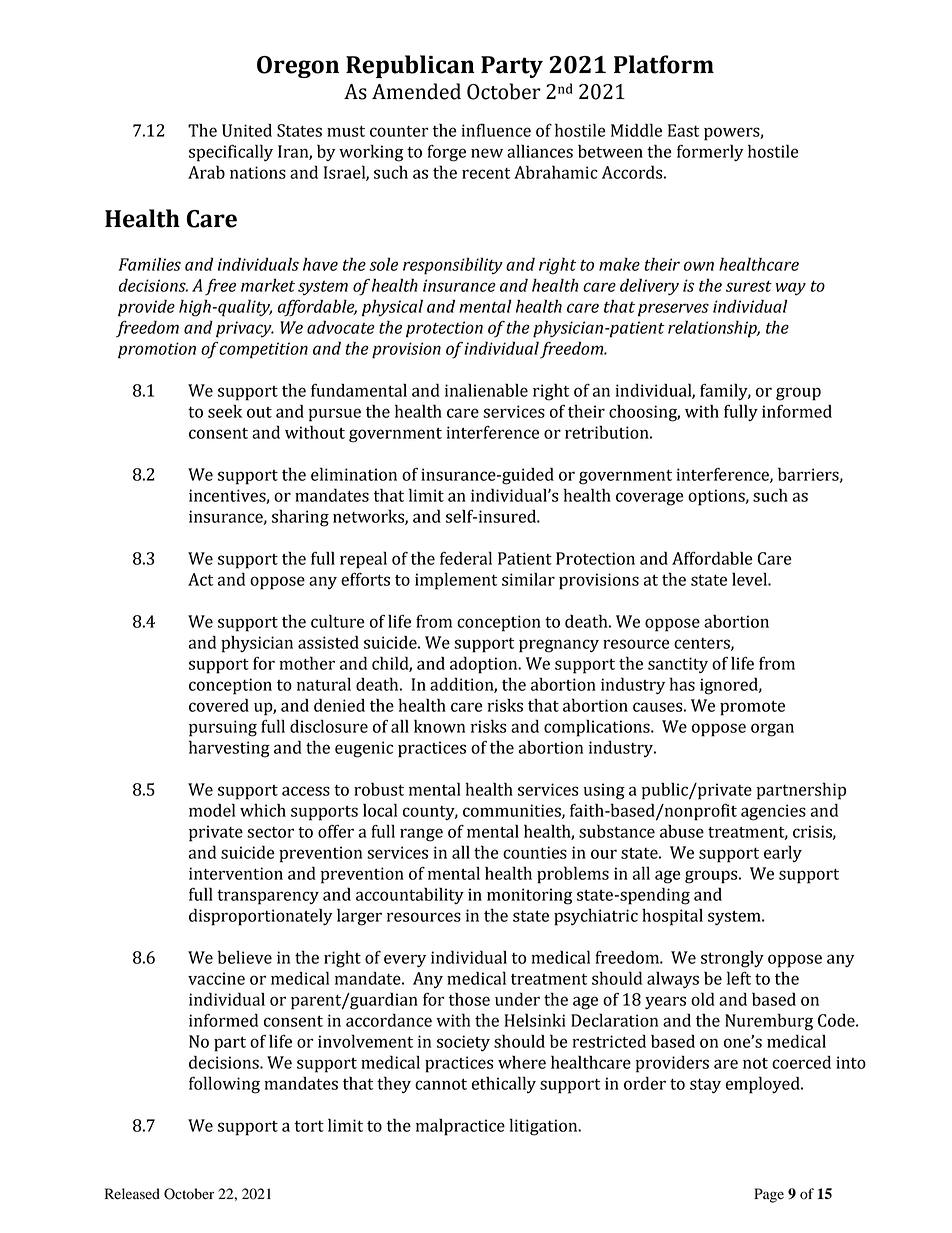 This screenshot has height=1233, width=952. I want to click on level, so click(750, 579).
